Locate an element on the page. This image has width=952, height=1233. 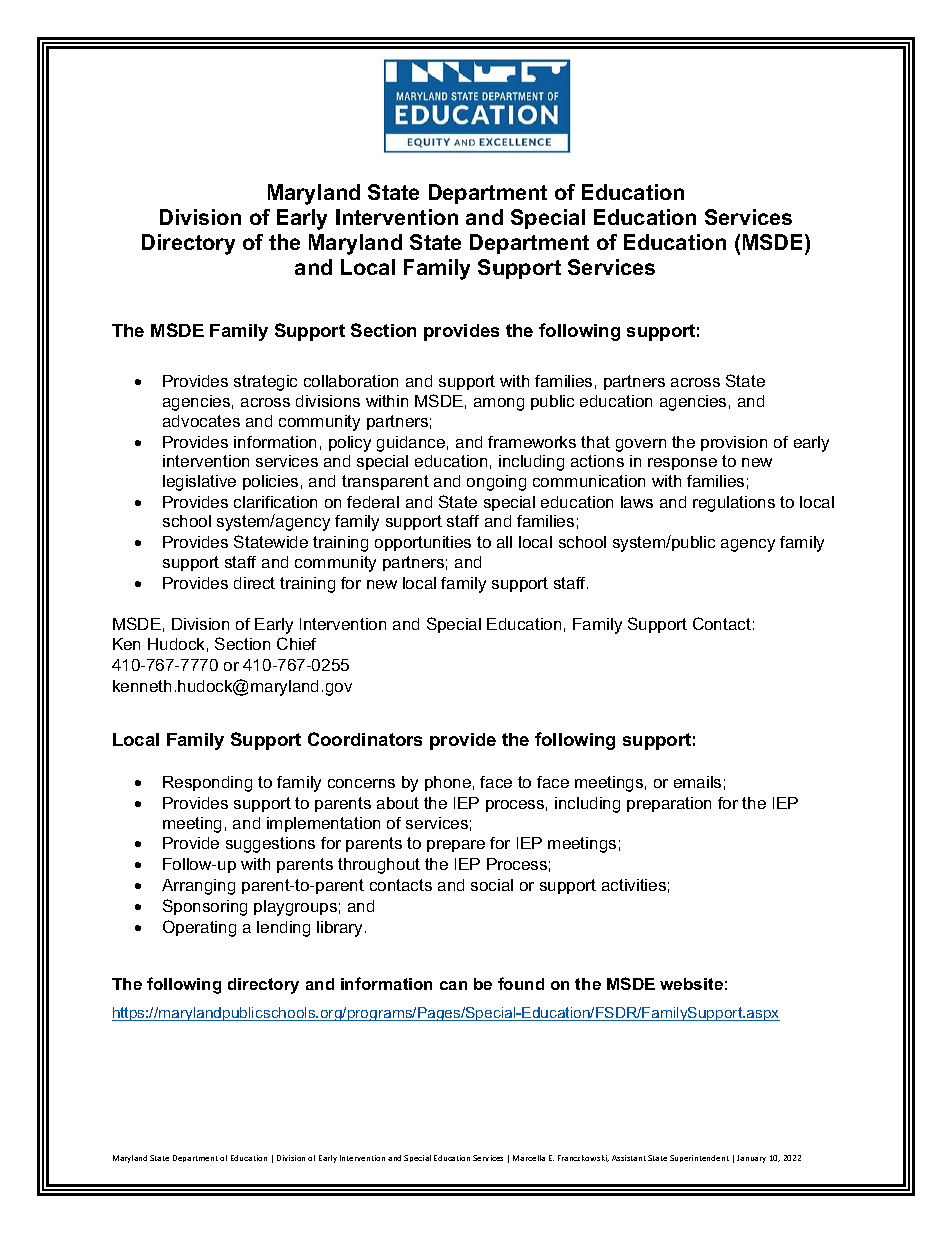
Chief is located at coordinates (296, 643).
